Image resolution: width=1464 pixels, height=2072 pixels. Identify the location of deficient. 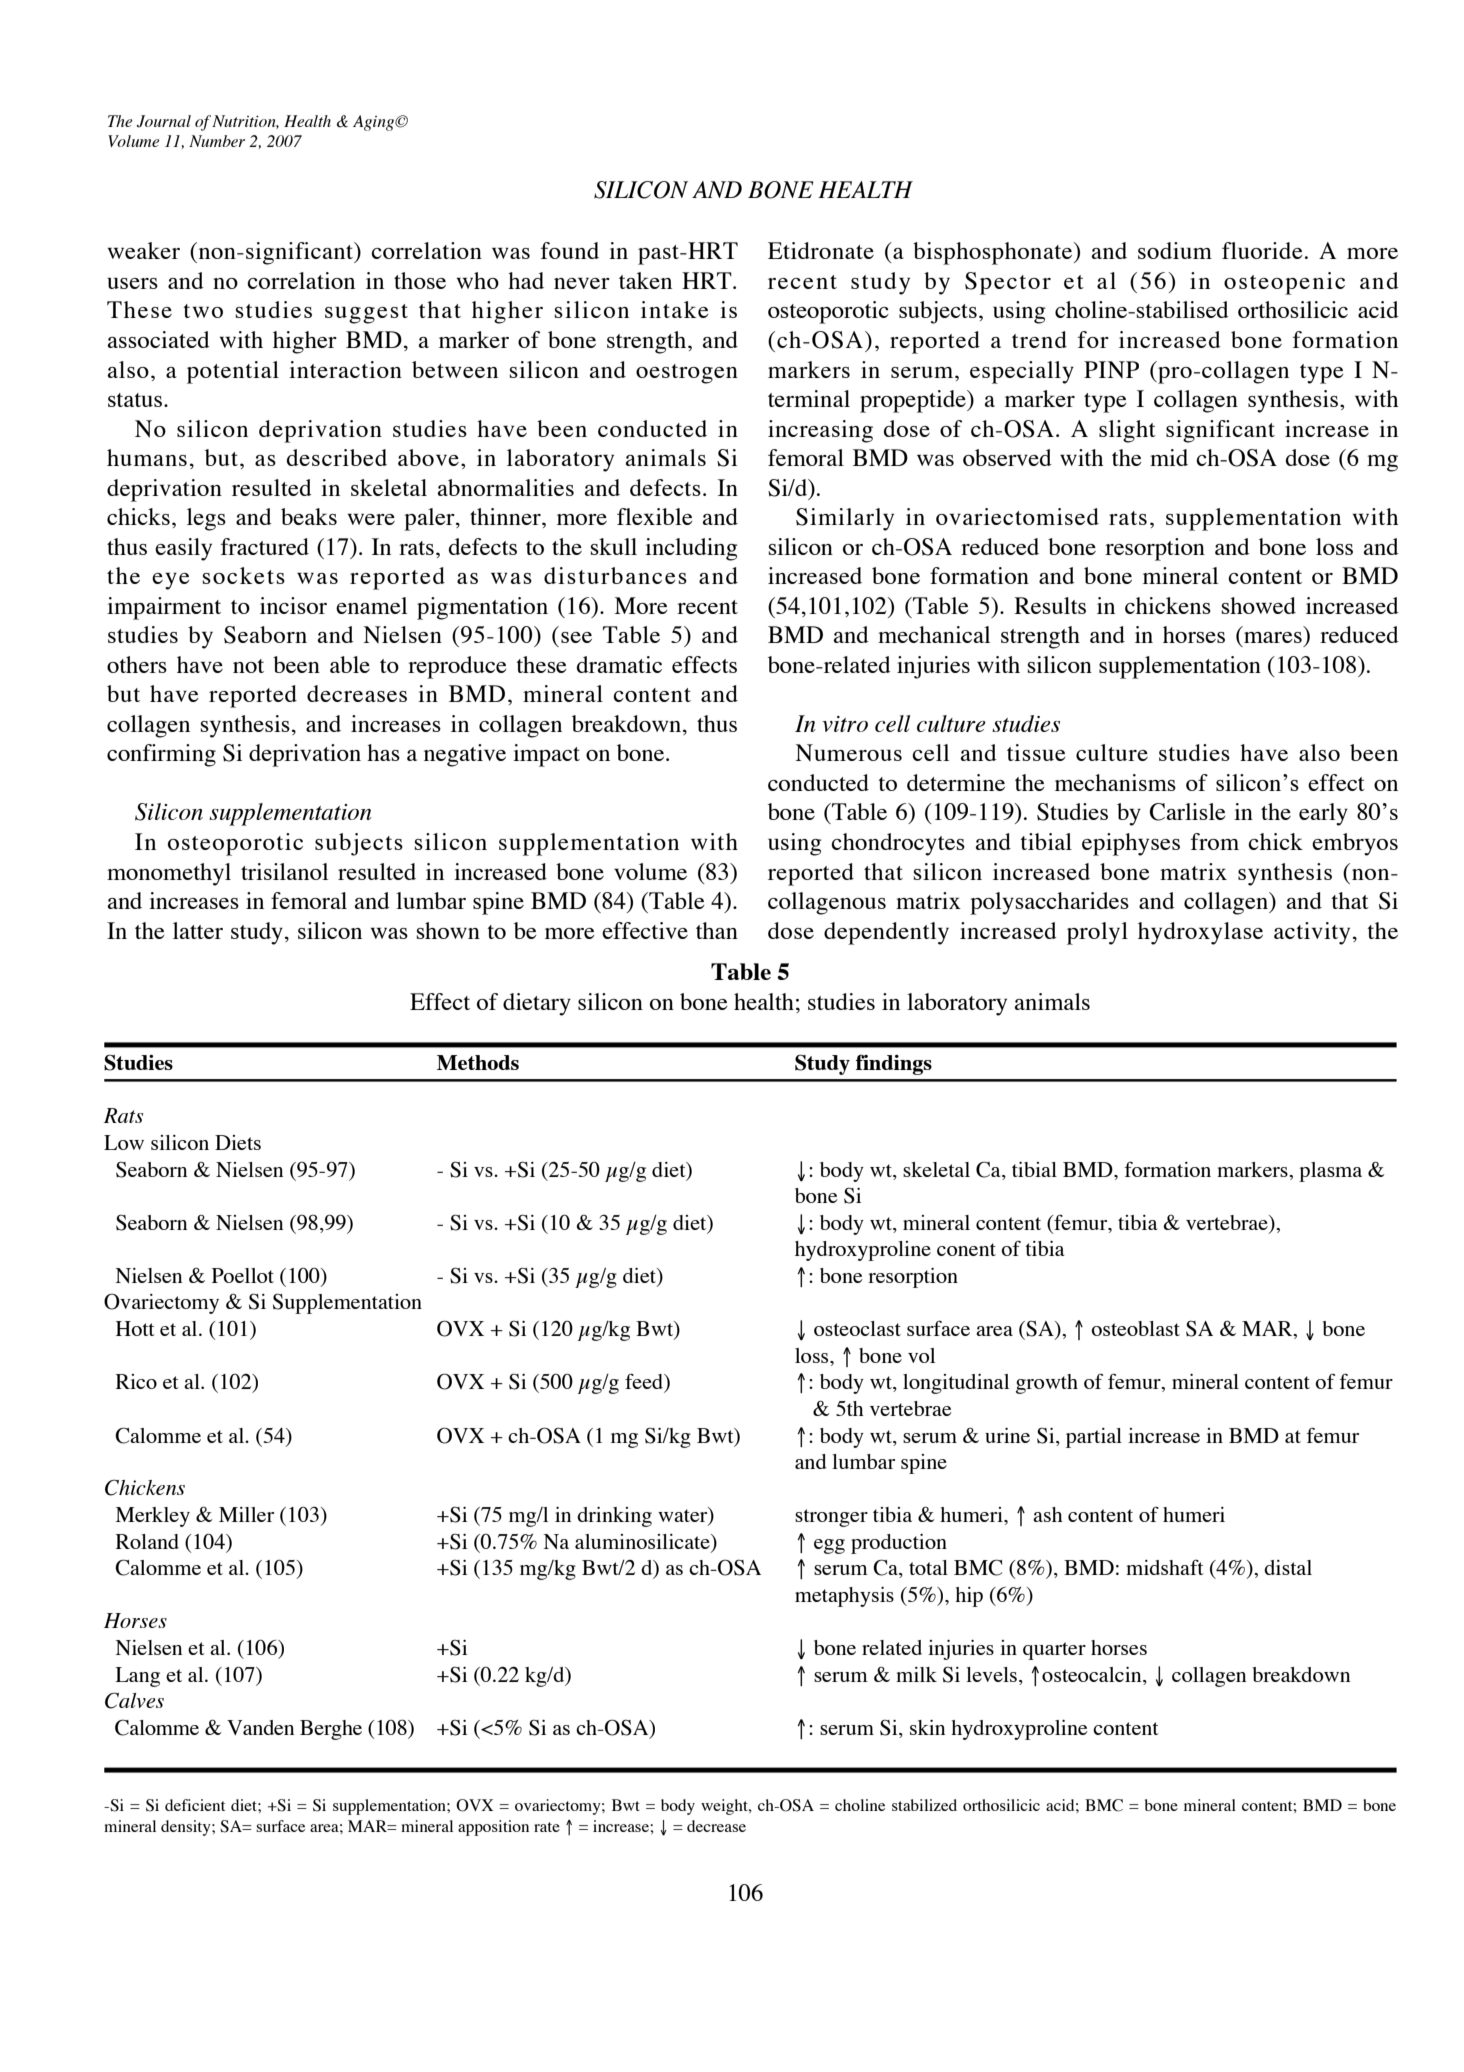
(195, 1805).
